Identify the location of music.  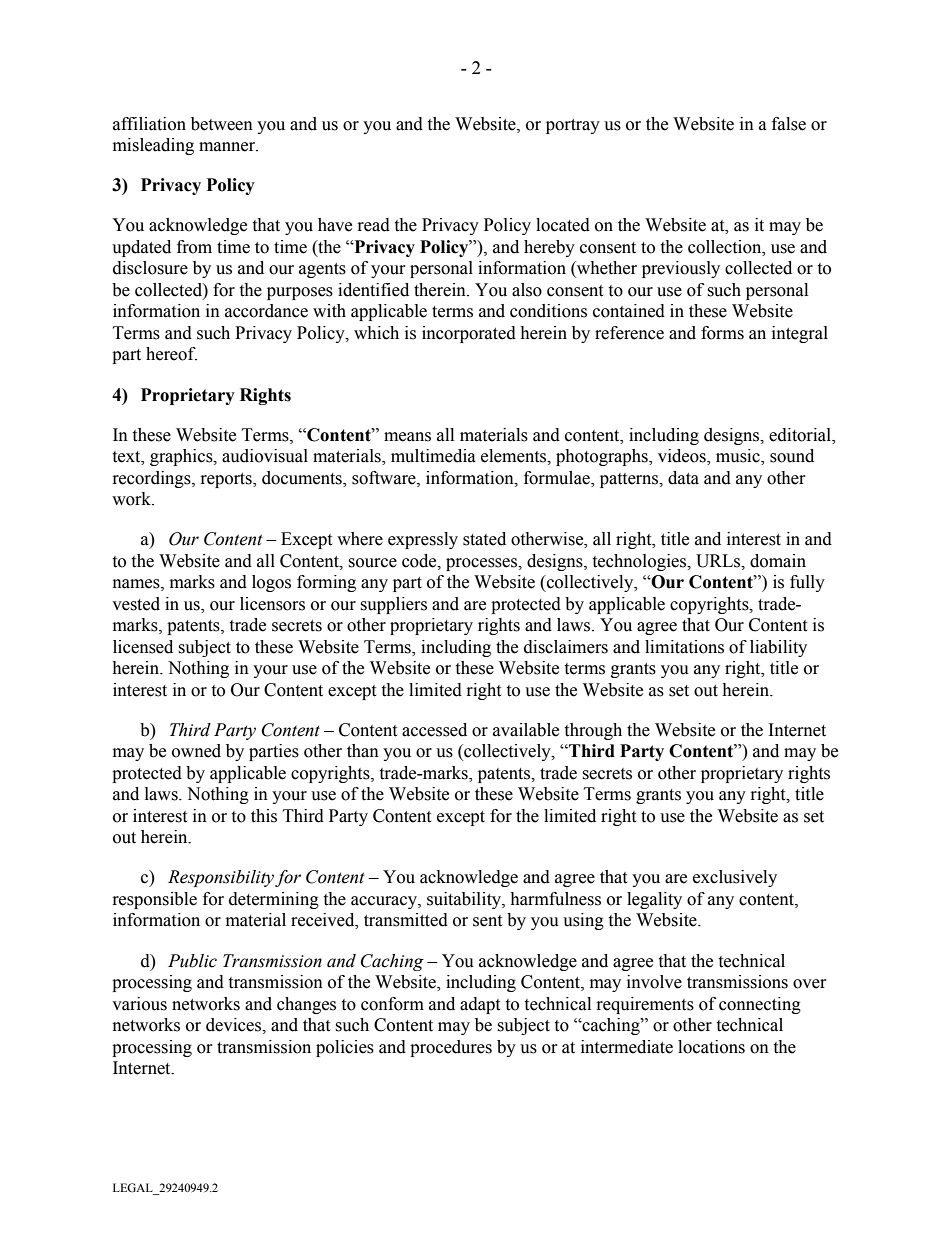
(739, 457).
